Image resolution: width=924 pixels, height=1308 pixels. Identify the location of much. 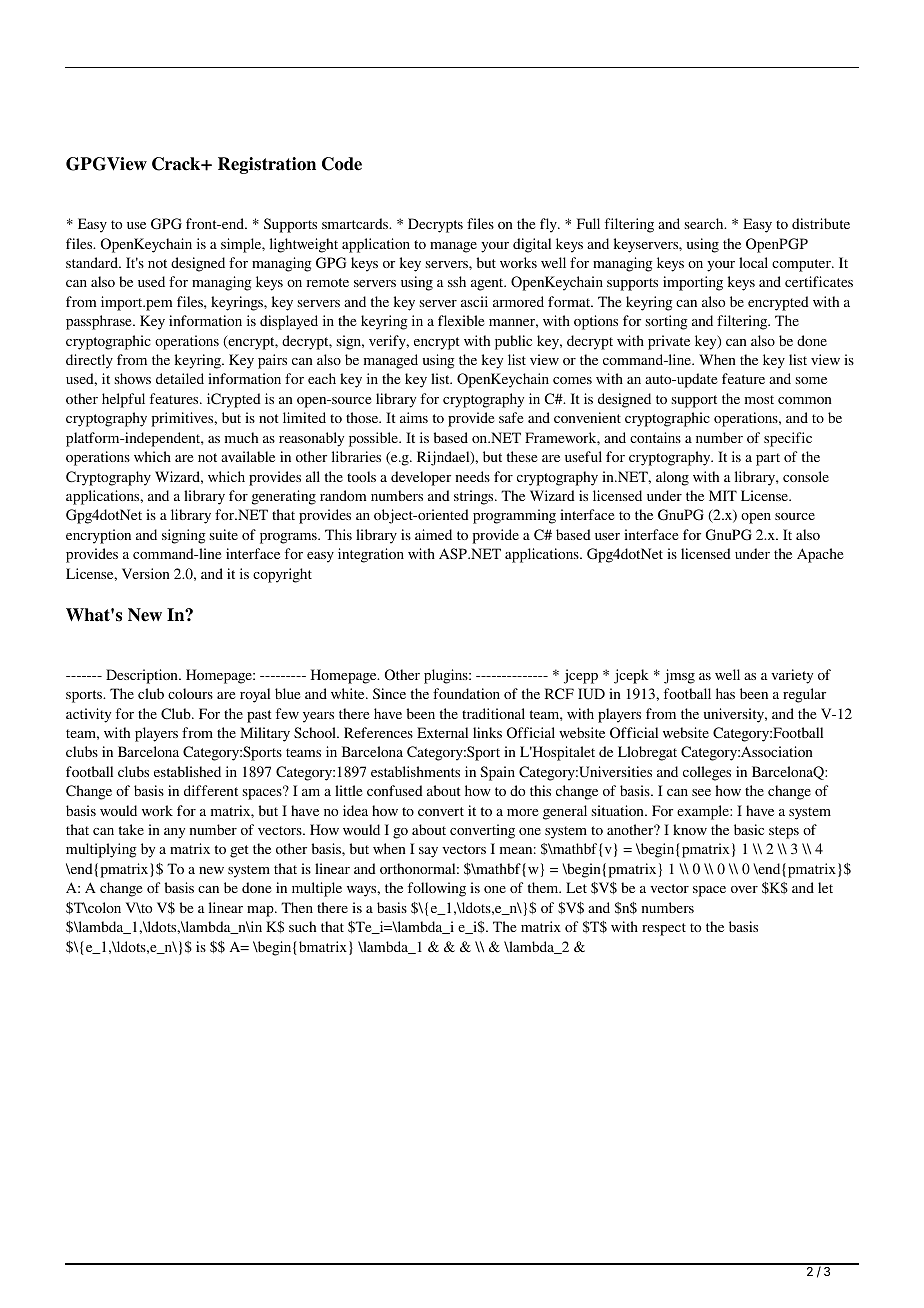
(241, 437).
